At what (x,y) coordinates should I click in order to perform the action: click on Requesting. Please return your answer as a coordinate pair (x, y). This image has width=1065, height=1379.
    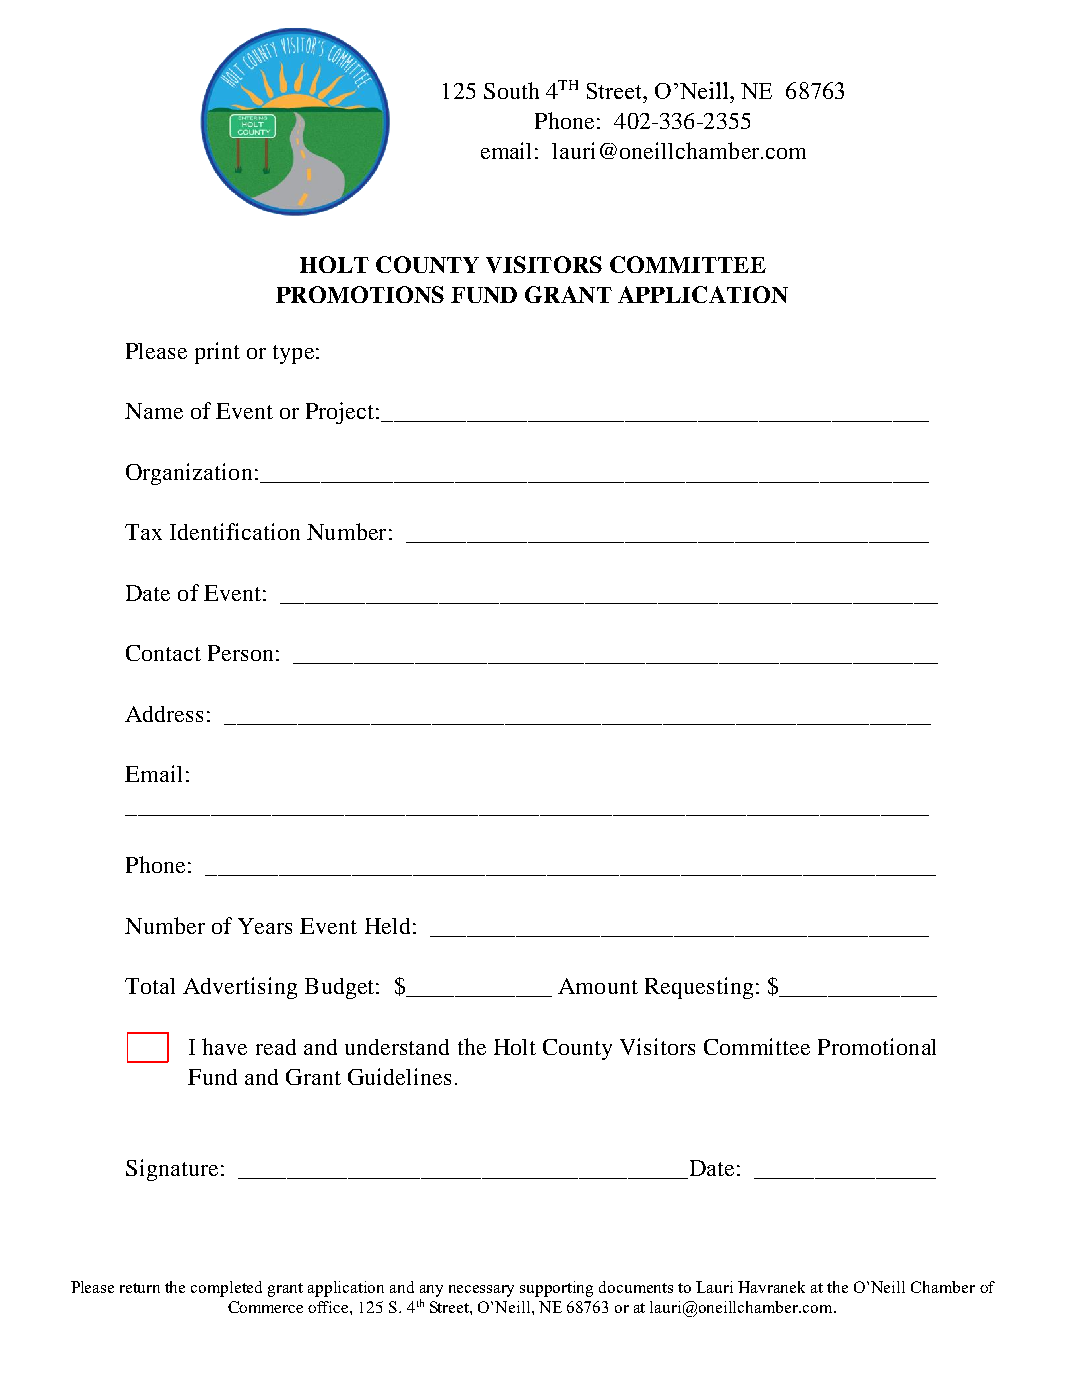
    Looking at the image, I should click on (699, 988).
